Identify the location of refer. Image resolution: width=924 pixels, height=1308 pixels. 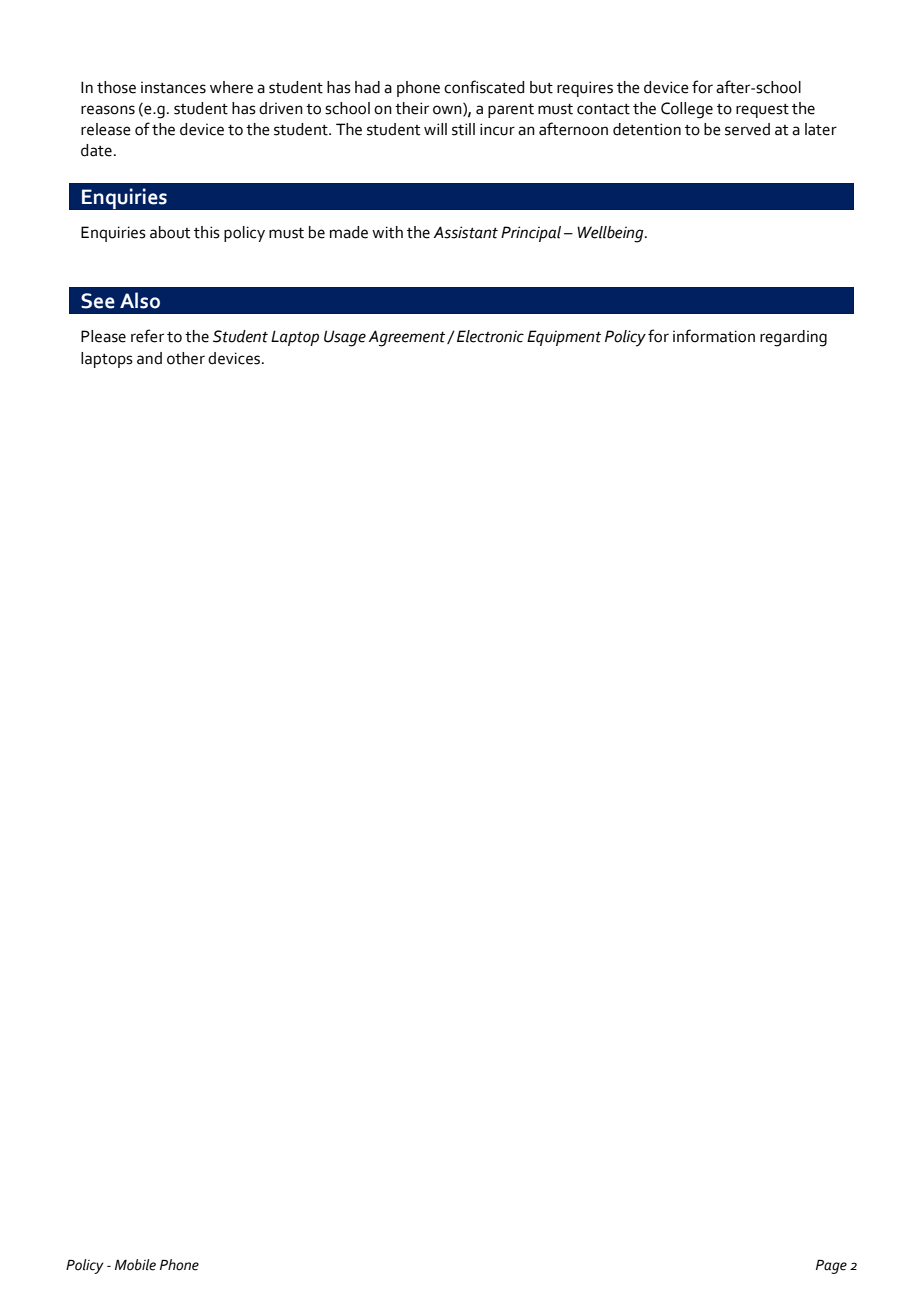
(147, 336).
